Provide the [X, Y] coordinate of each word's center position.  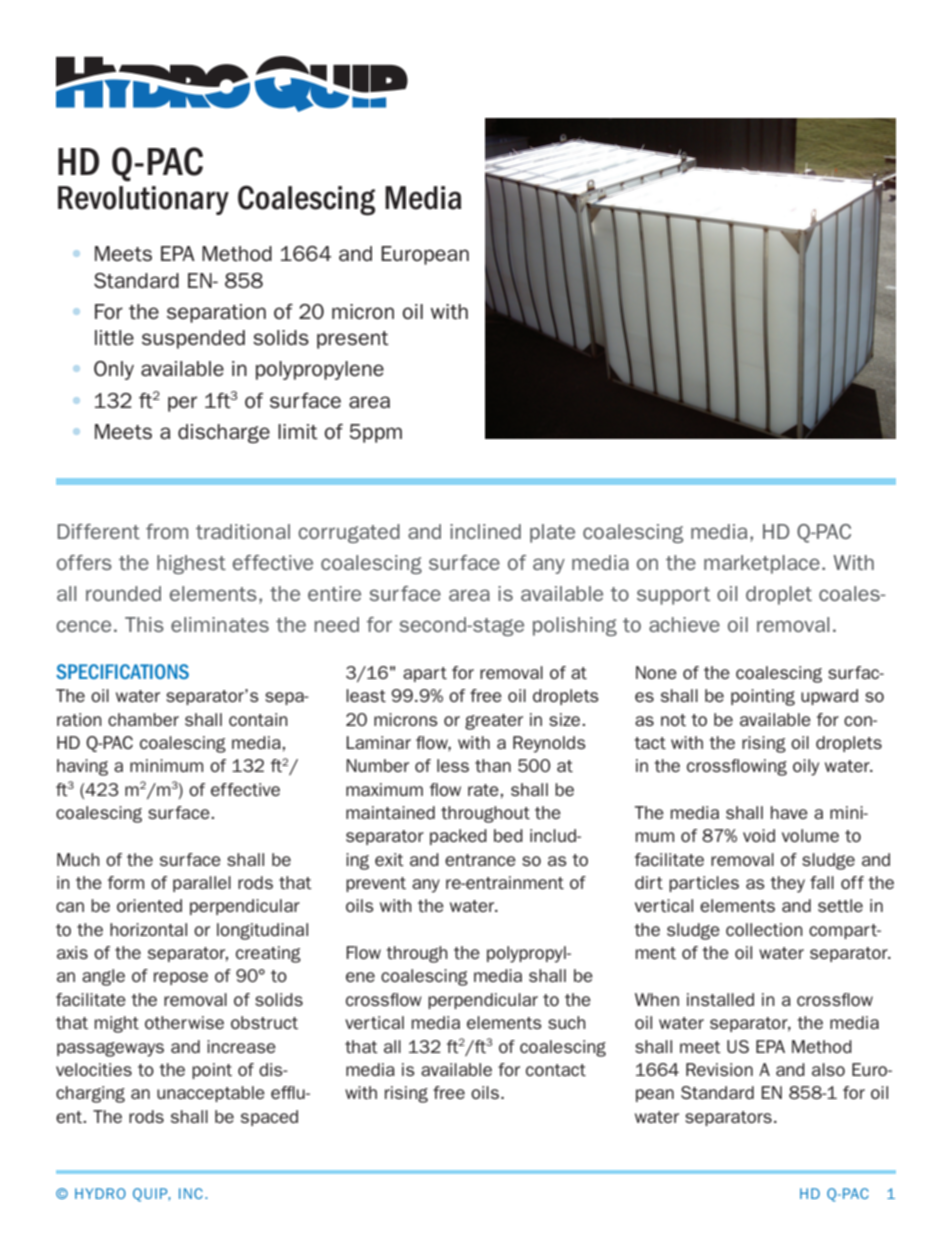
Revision [719, 1069]
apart [425, 674]
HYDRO [100, 1193]
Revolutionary [143, 200]
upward [829, 697]
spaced [269, 1118]
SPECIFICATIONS [122, 671]
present [353, 340]
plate [552, 533]
